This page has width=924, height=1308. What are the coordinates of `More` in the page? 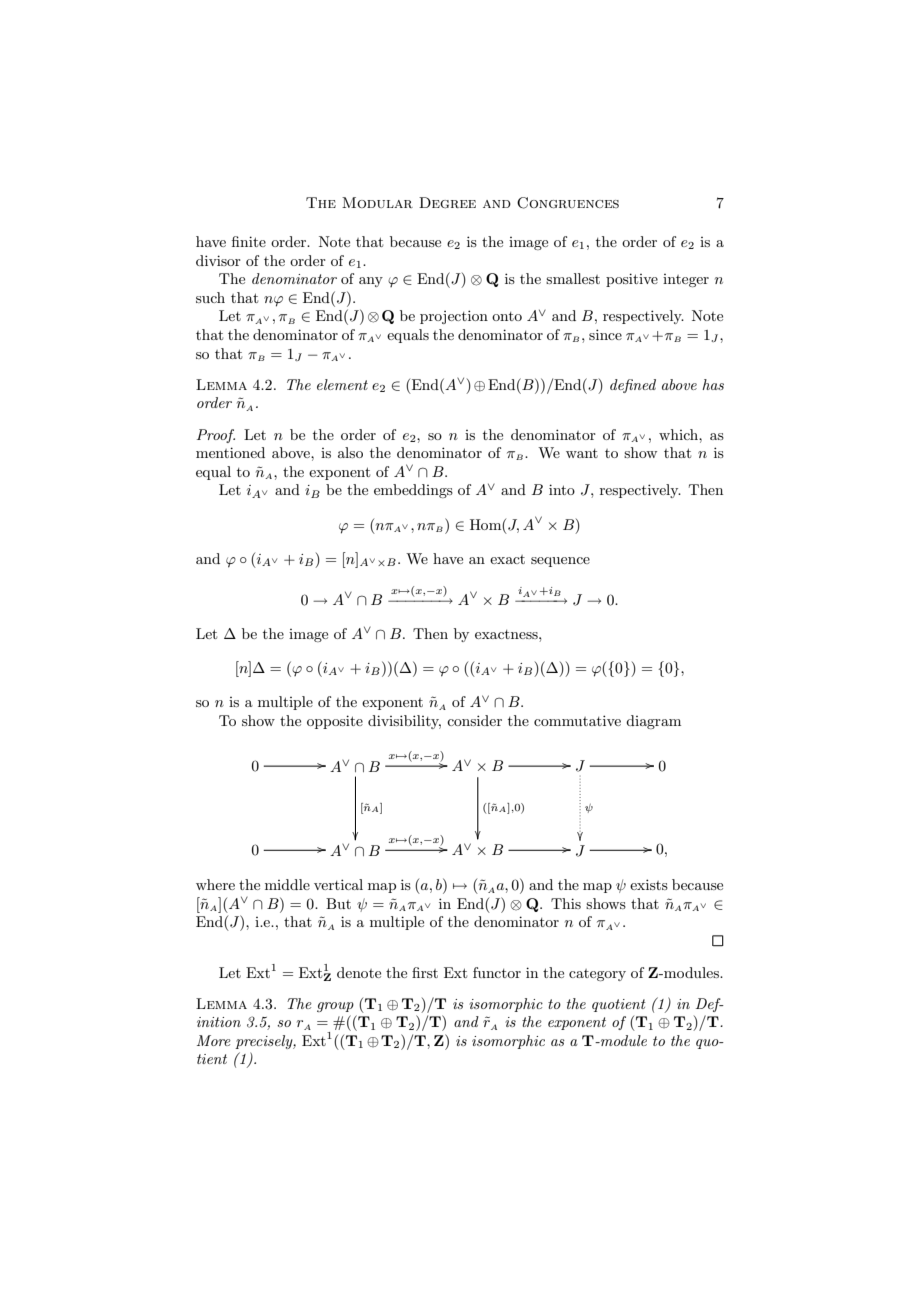 It's located at (214, 1040).
